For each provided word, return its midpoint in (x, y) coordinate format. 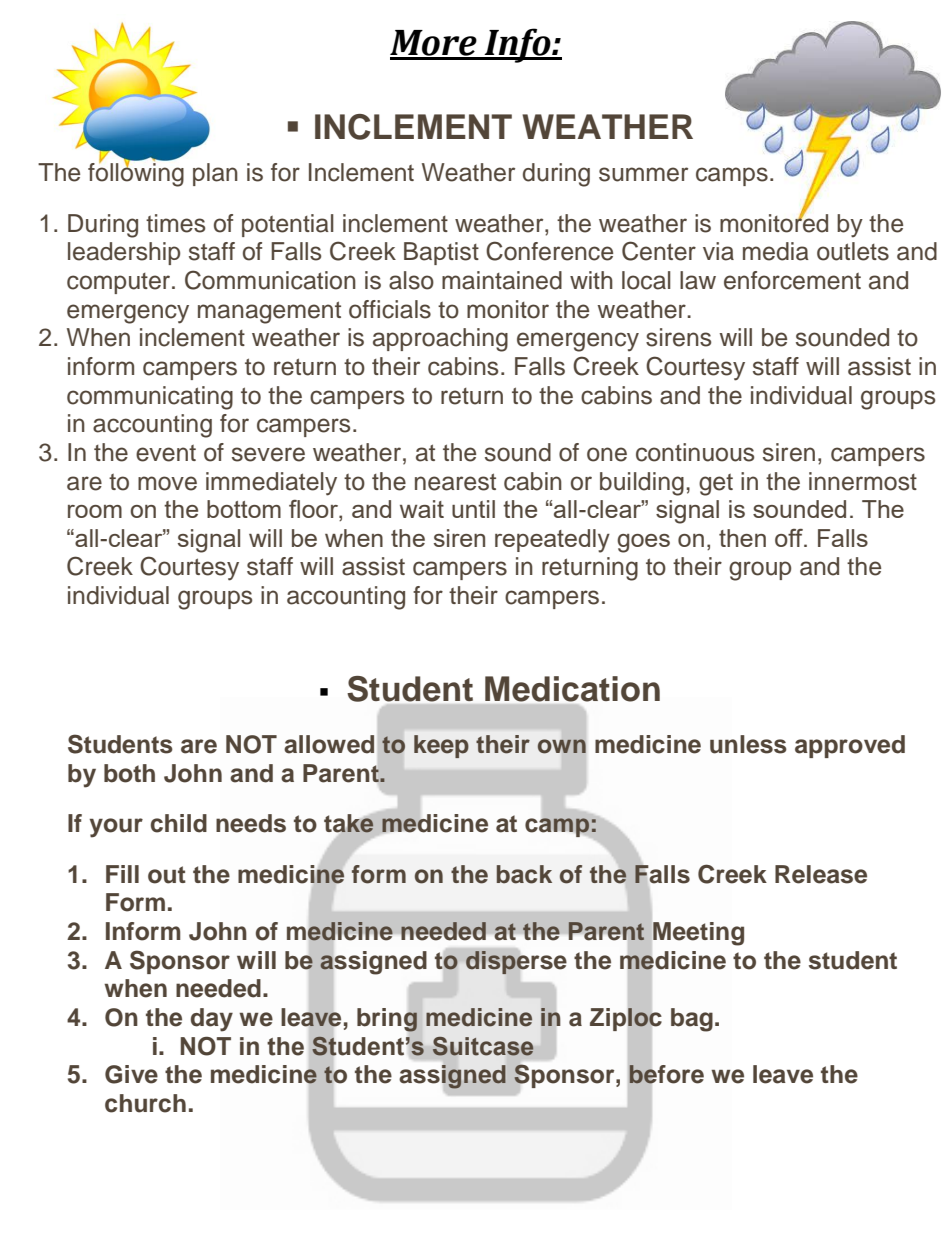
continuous (695, 452)
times (175, 223)
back (524, 874)
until (473, 509)
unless (748, 744)
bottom (244, 509)
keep (441, 746)
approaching (440, 340)
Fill (122, 874)
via (718, 251)
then (742, 538)
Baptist (441, 253)
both (129, 773)
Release (821, 874)
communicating (150, 398)
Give (131, 1074)
